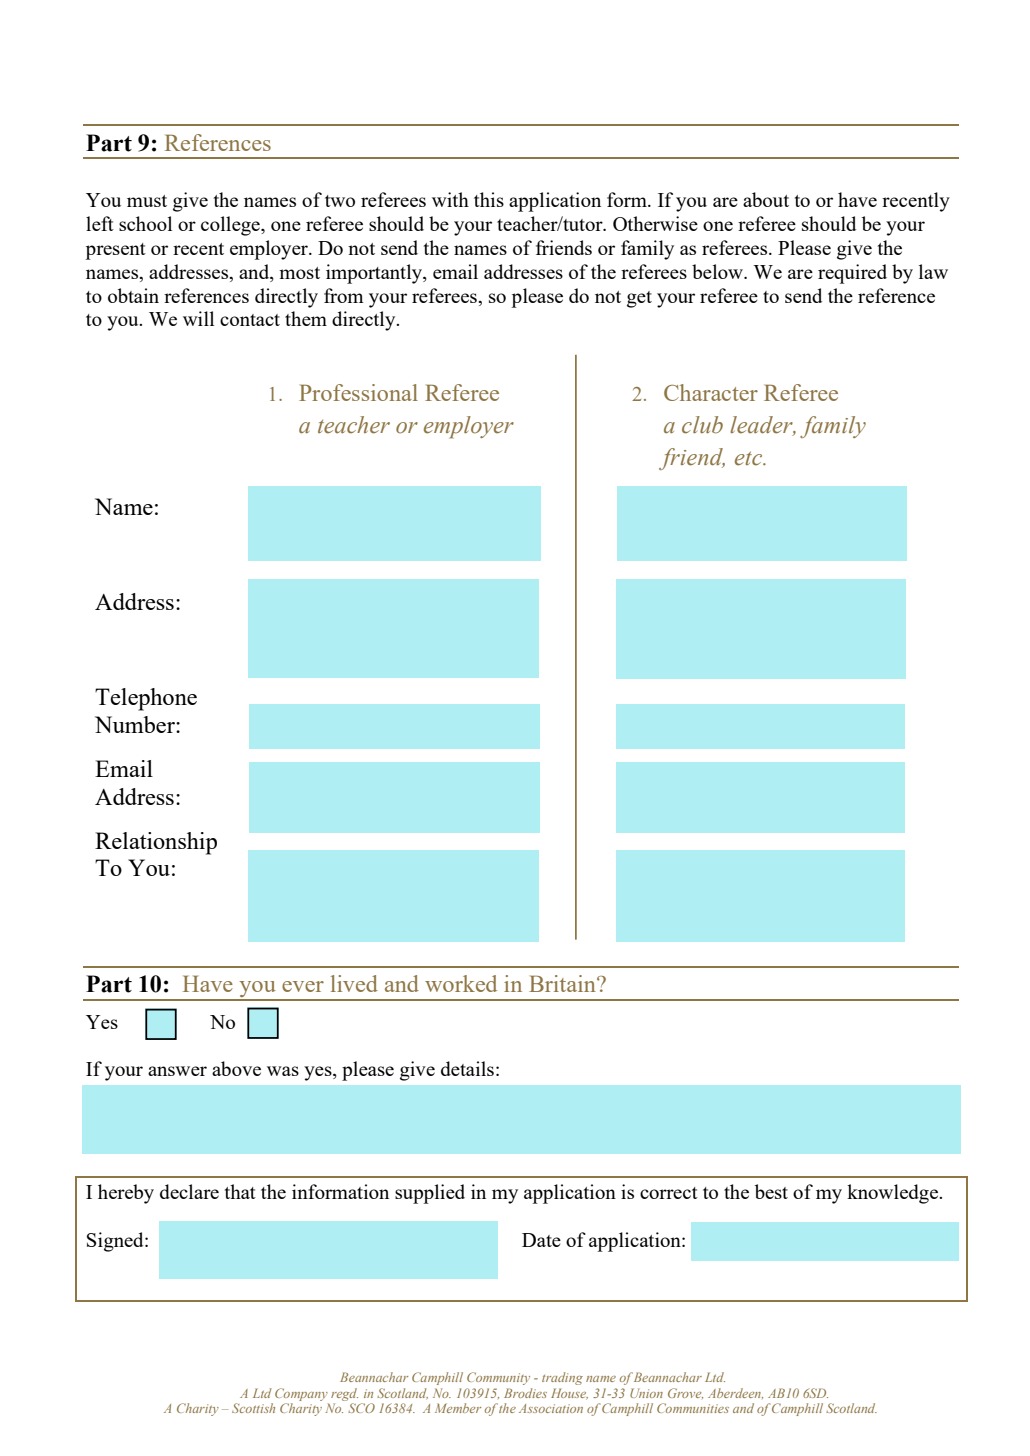  I want to click on club, so click(702, 425).
